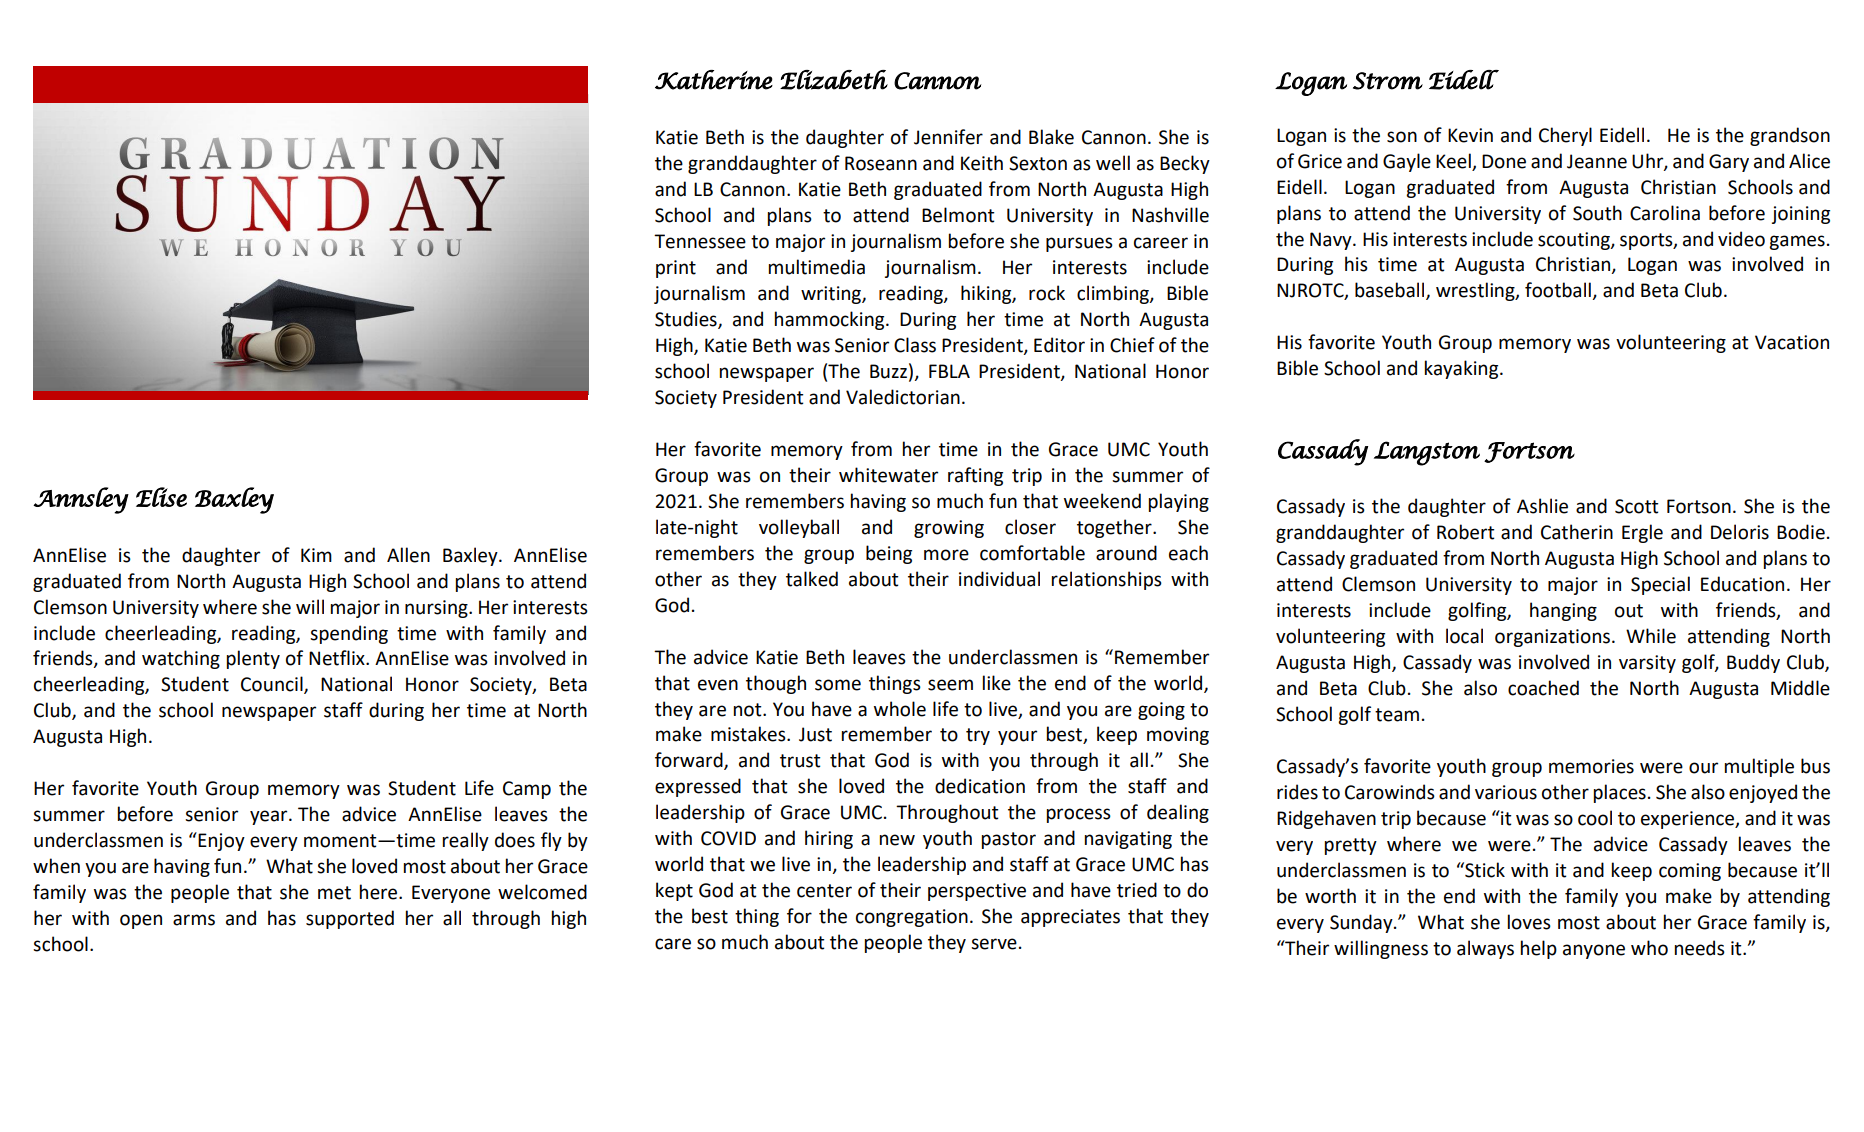 Image resolution: width=1864 pixels, height=1132 pixels. Describe the element at coordinates (948, 137) in the image. I see `Jennifer` at that location.
